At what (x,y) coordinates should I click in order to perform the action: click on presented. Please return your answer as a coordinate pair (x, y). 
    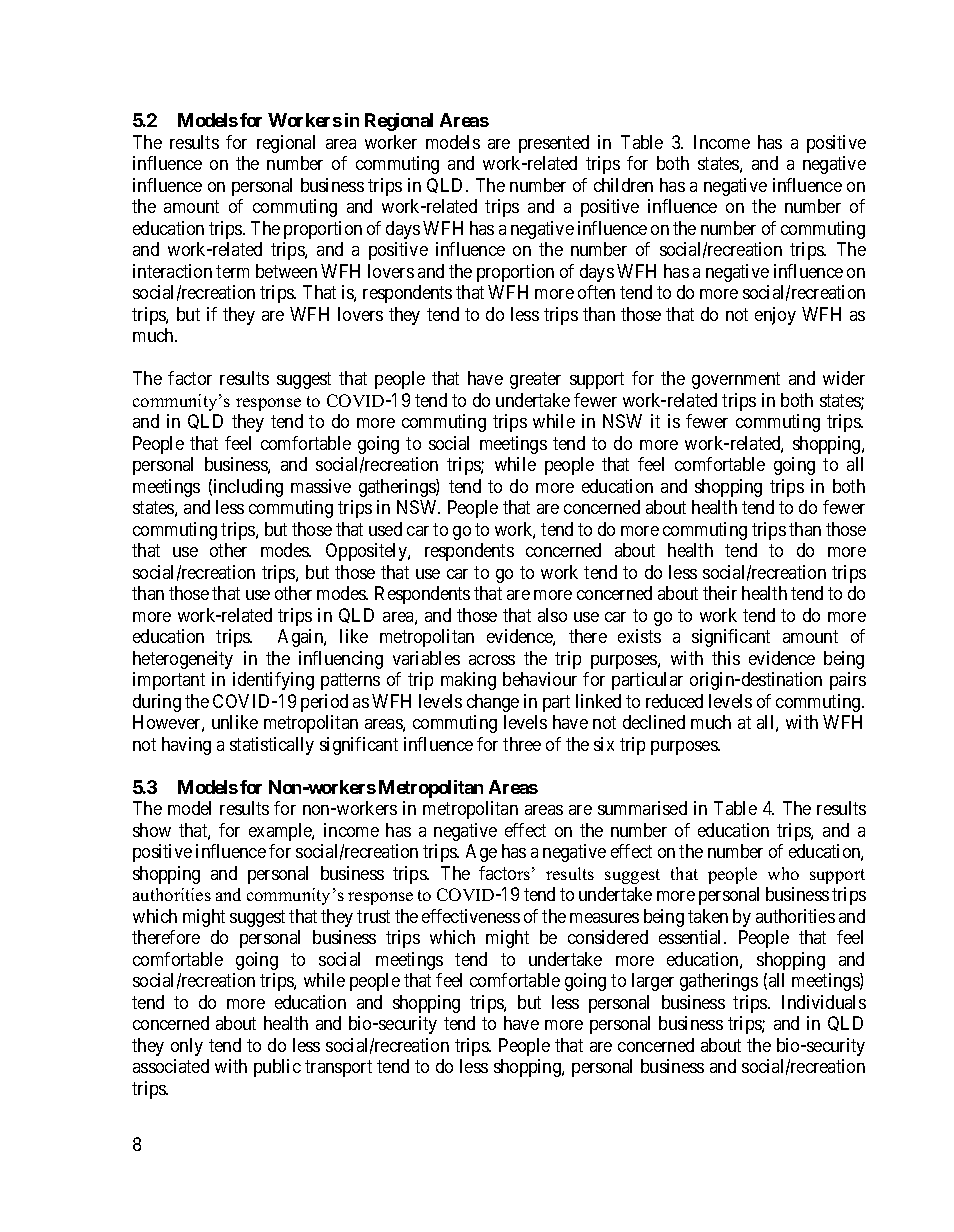
    Looking at the image, I should click on (554, 144).
